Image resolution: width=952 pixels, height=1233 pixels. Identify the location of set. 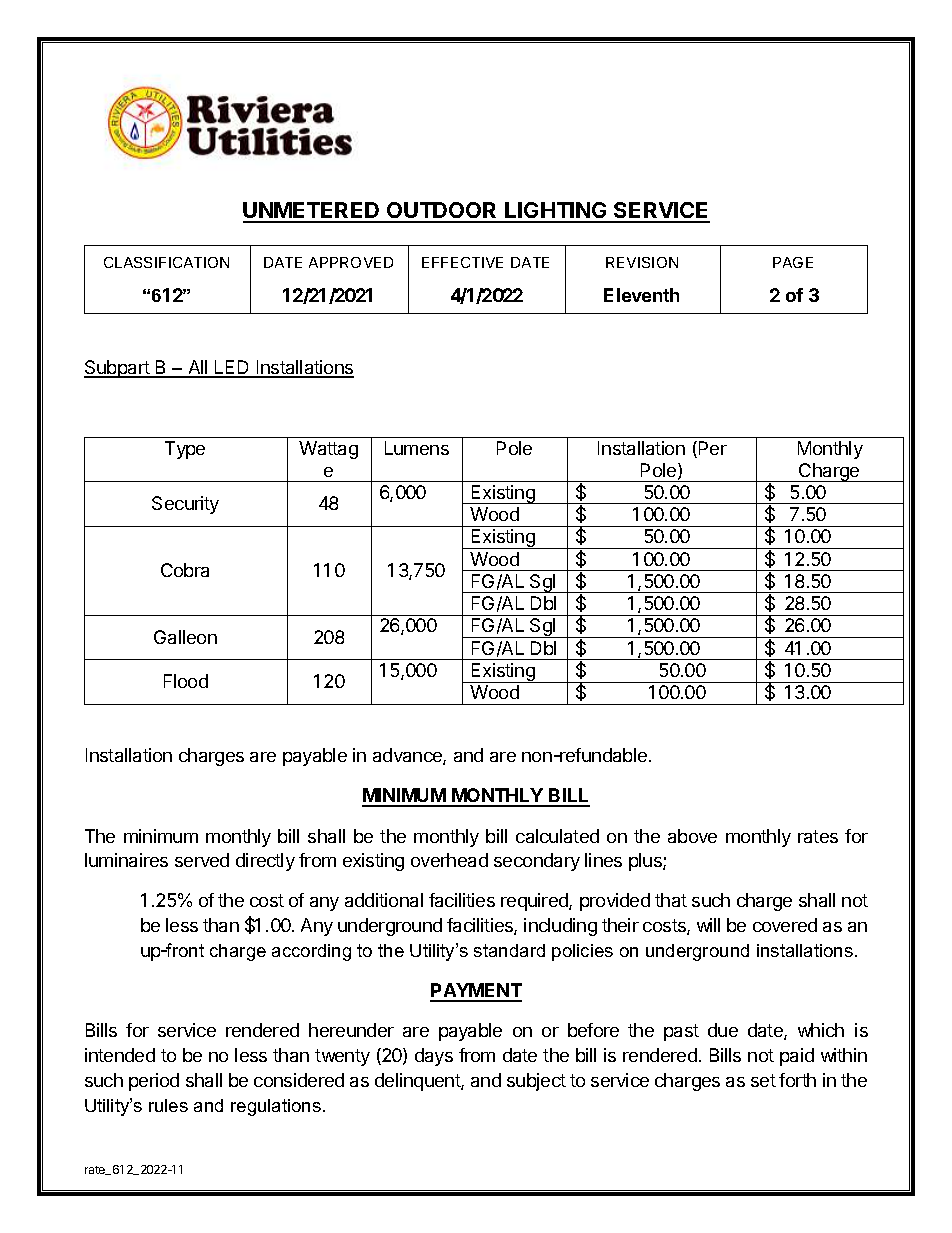
(763, 1080).
